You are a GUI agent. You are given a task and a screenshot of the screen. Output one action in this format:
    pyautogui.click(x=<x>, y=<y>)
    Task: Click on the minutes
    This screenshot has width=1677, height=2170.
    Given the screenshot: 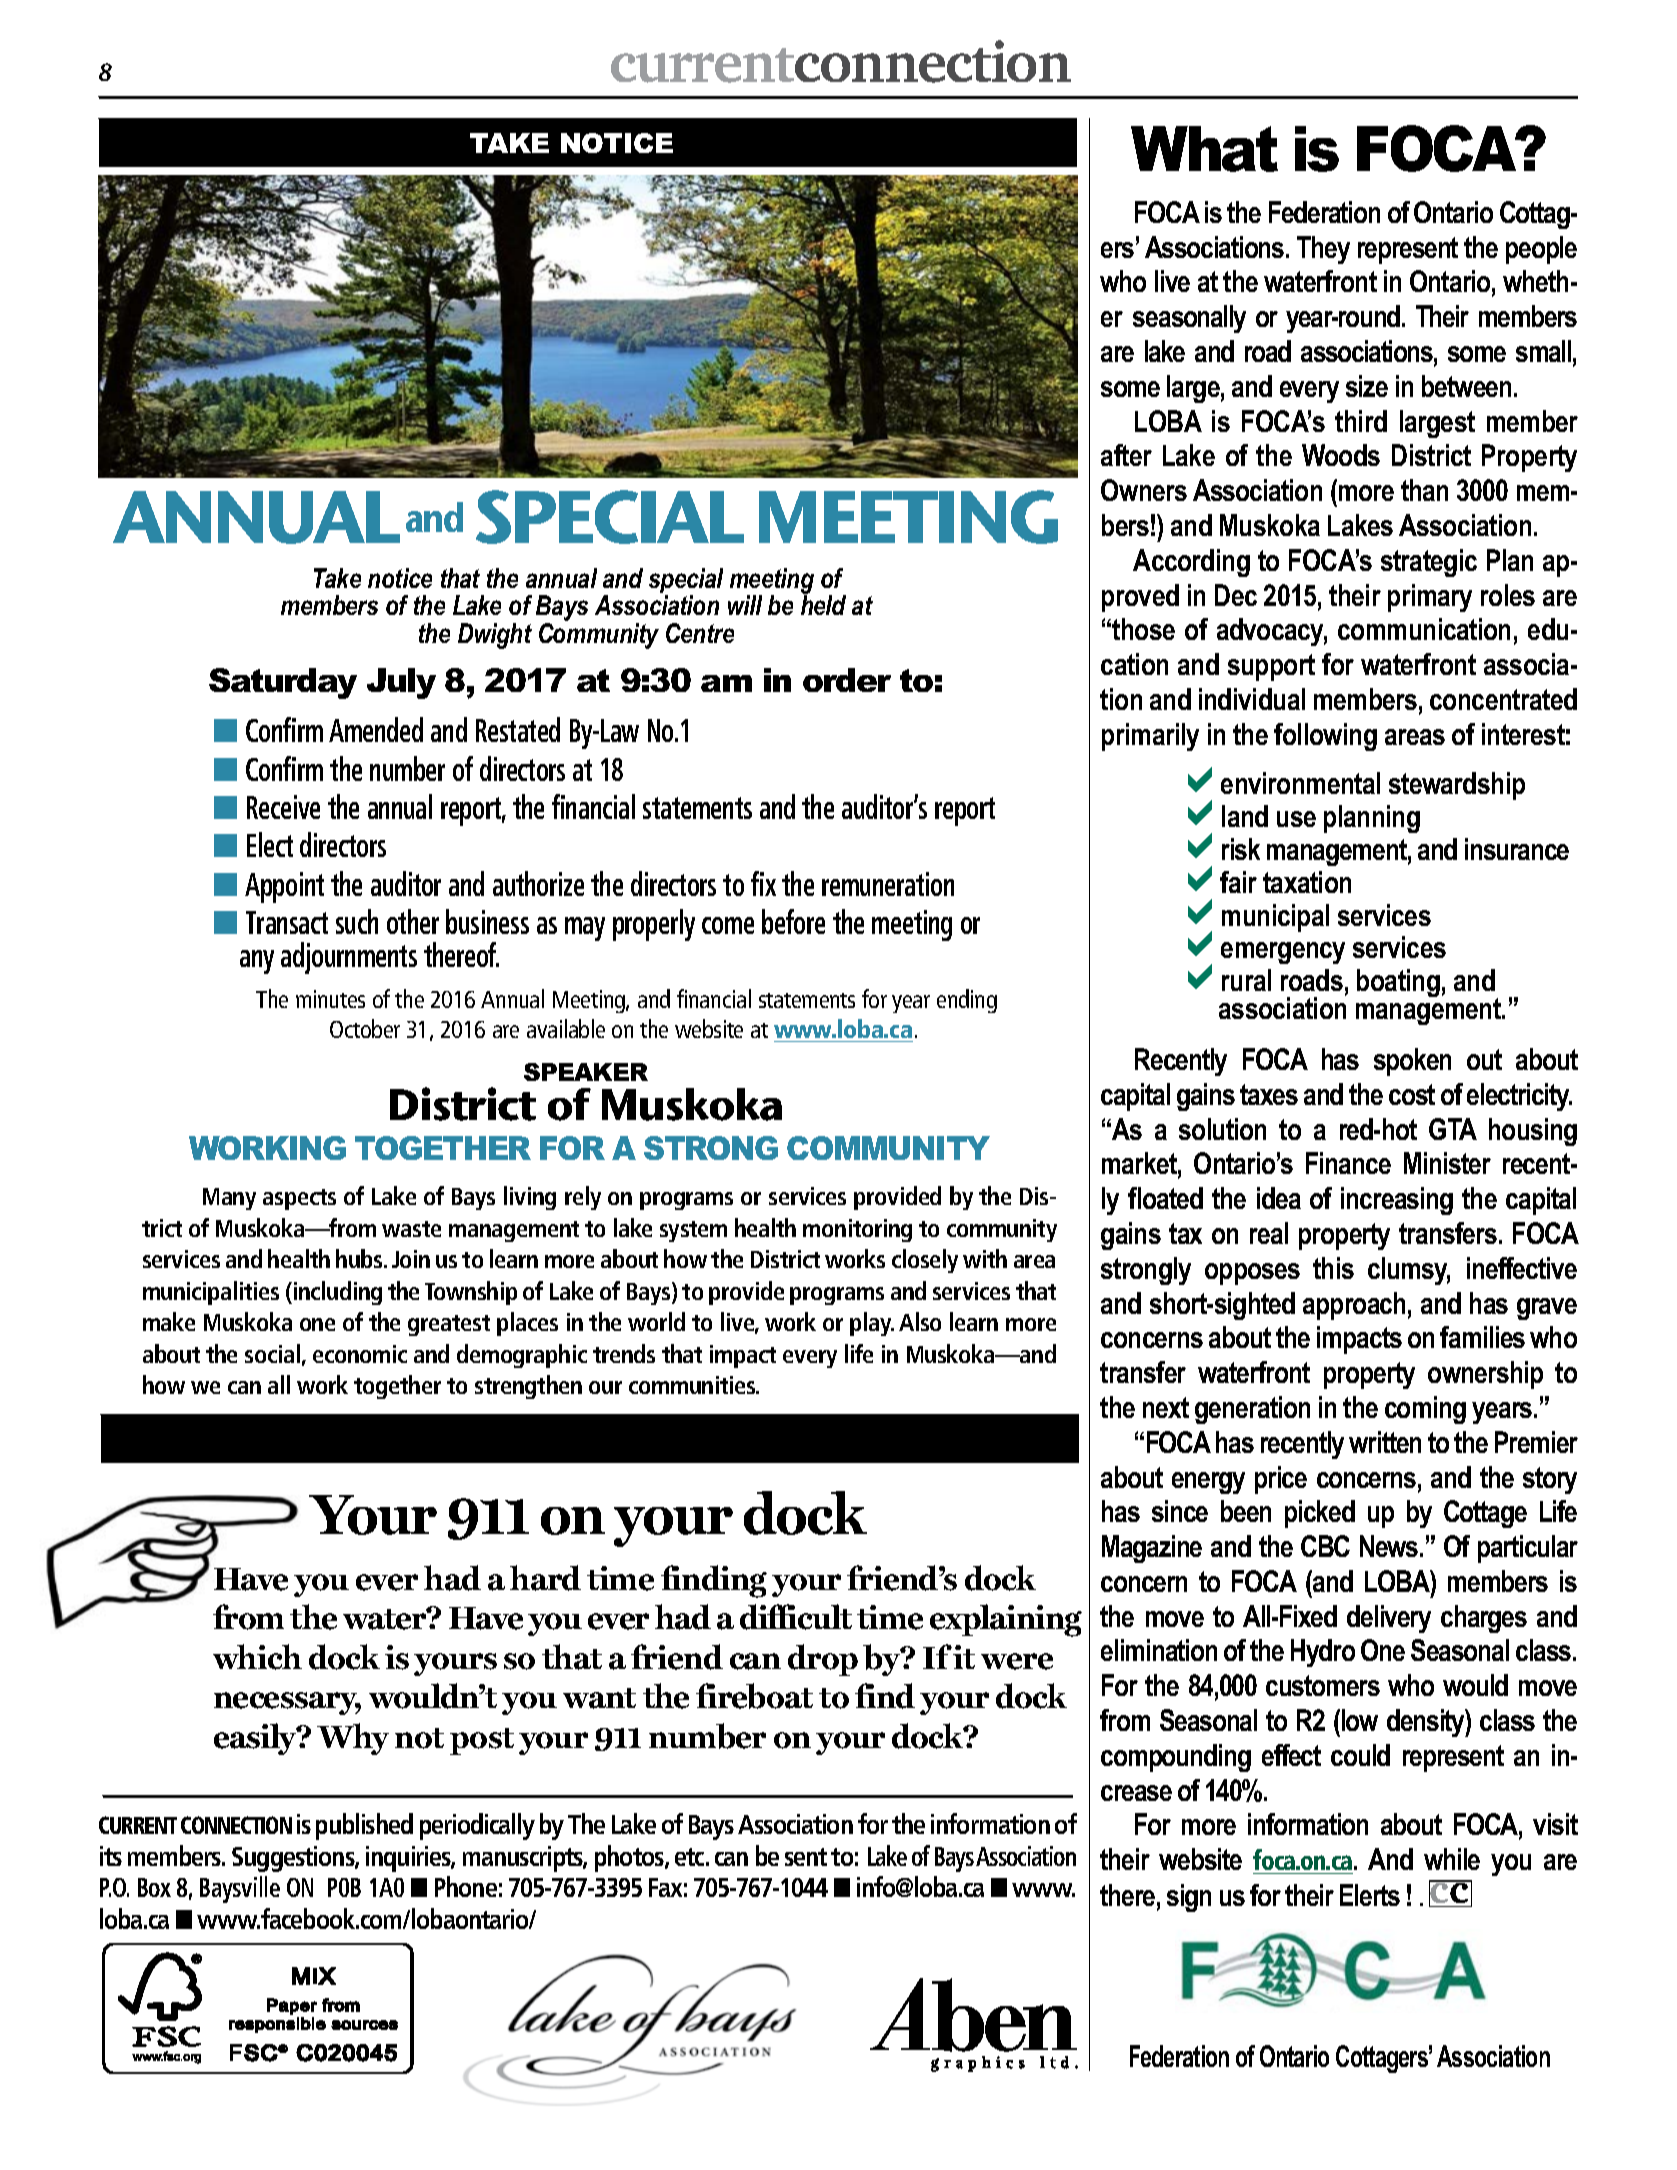 What is the action you would take?
    pyautogui.click(x=330, y=999)
